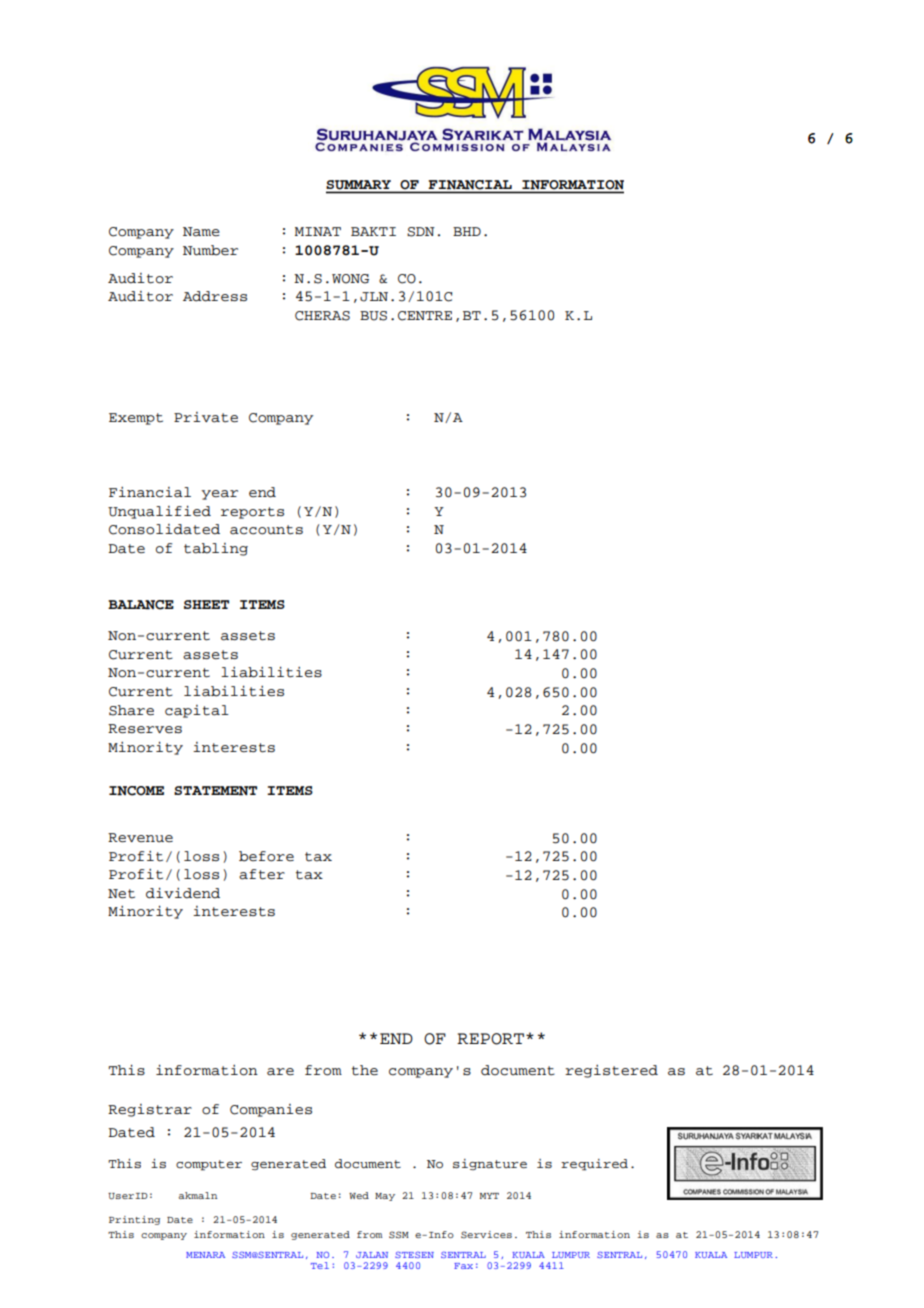  What do you see at coordinates (467, 231) in the image?
I see `BHD` at bounding box center [467, 231].
